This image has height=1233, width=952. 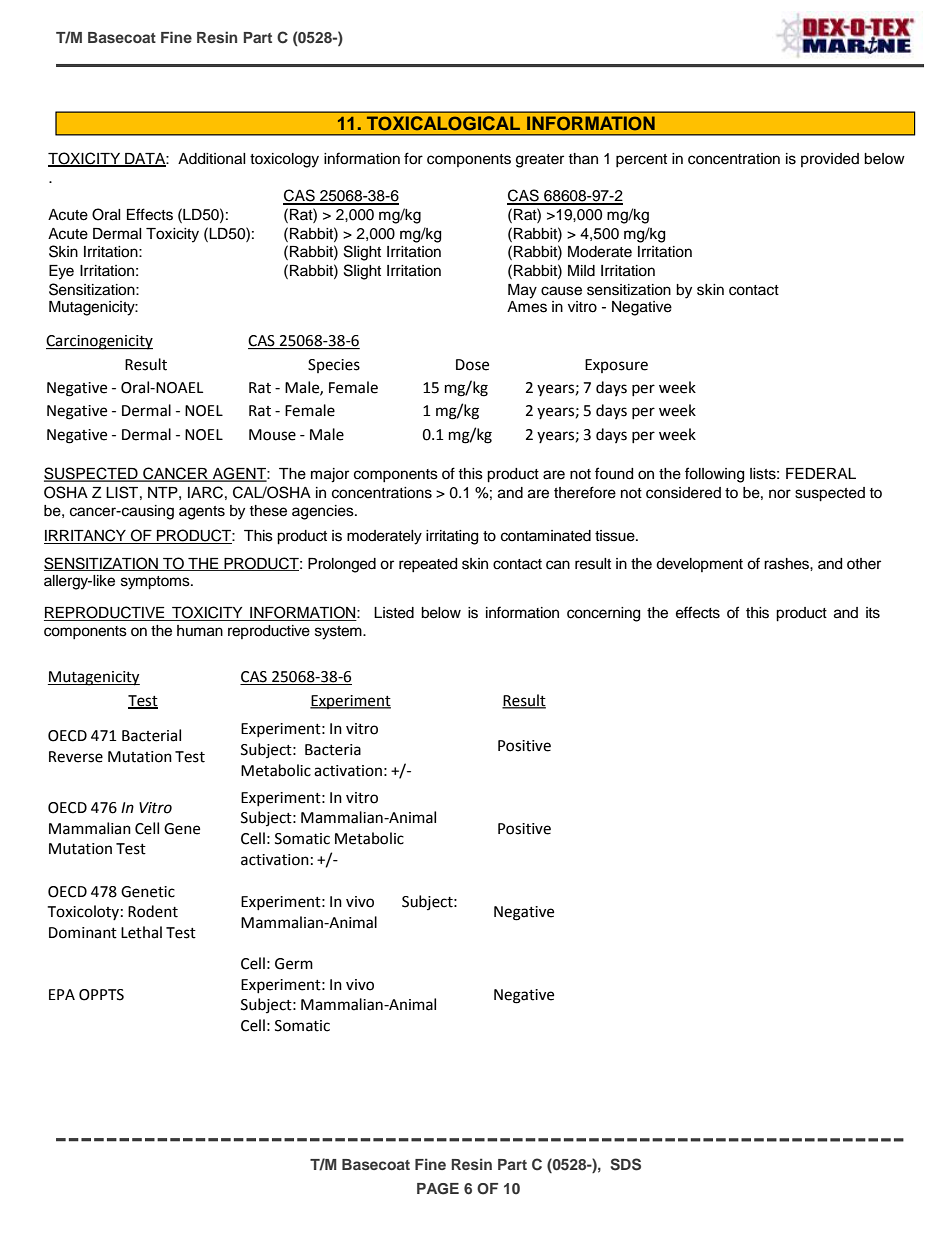 I want to click on Rodent, so click(x=153, y=911).
